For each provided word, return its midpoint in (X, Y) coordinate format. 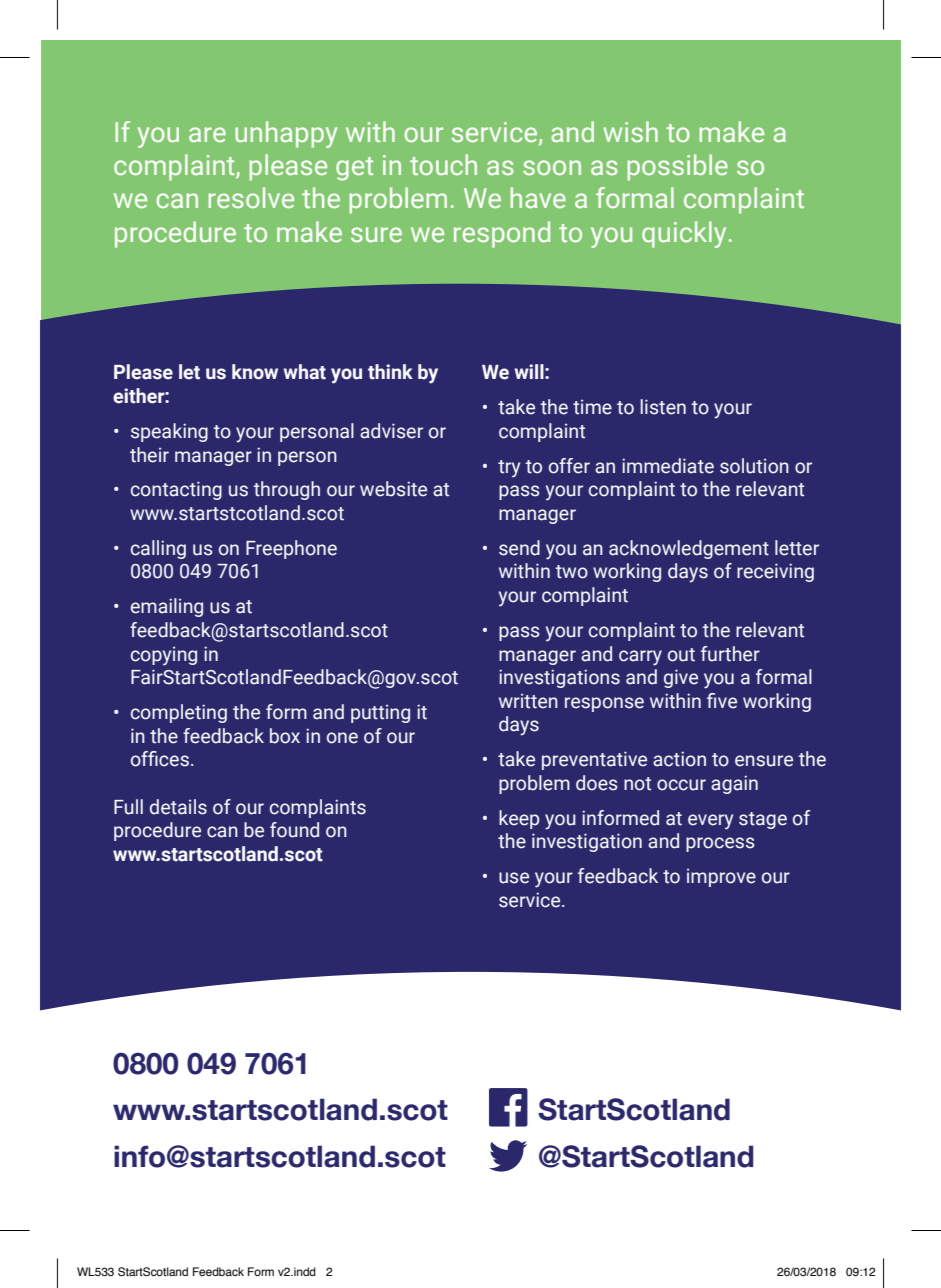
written (528, 701)
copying (164, 656)
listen (663, 407)
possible (677, 167)
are (207, 134)
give (681, 678)
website (393, 489)
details (178, 807)
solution (754, 466)
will (530, 371)
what (305, 372)
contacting (176, 490)
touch (443, 164)
